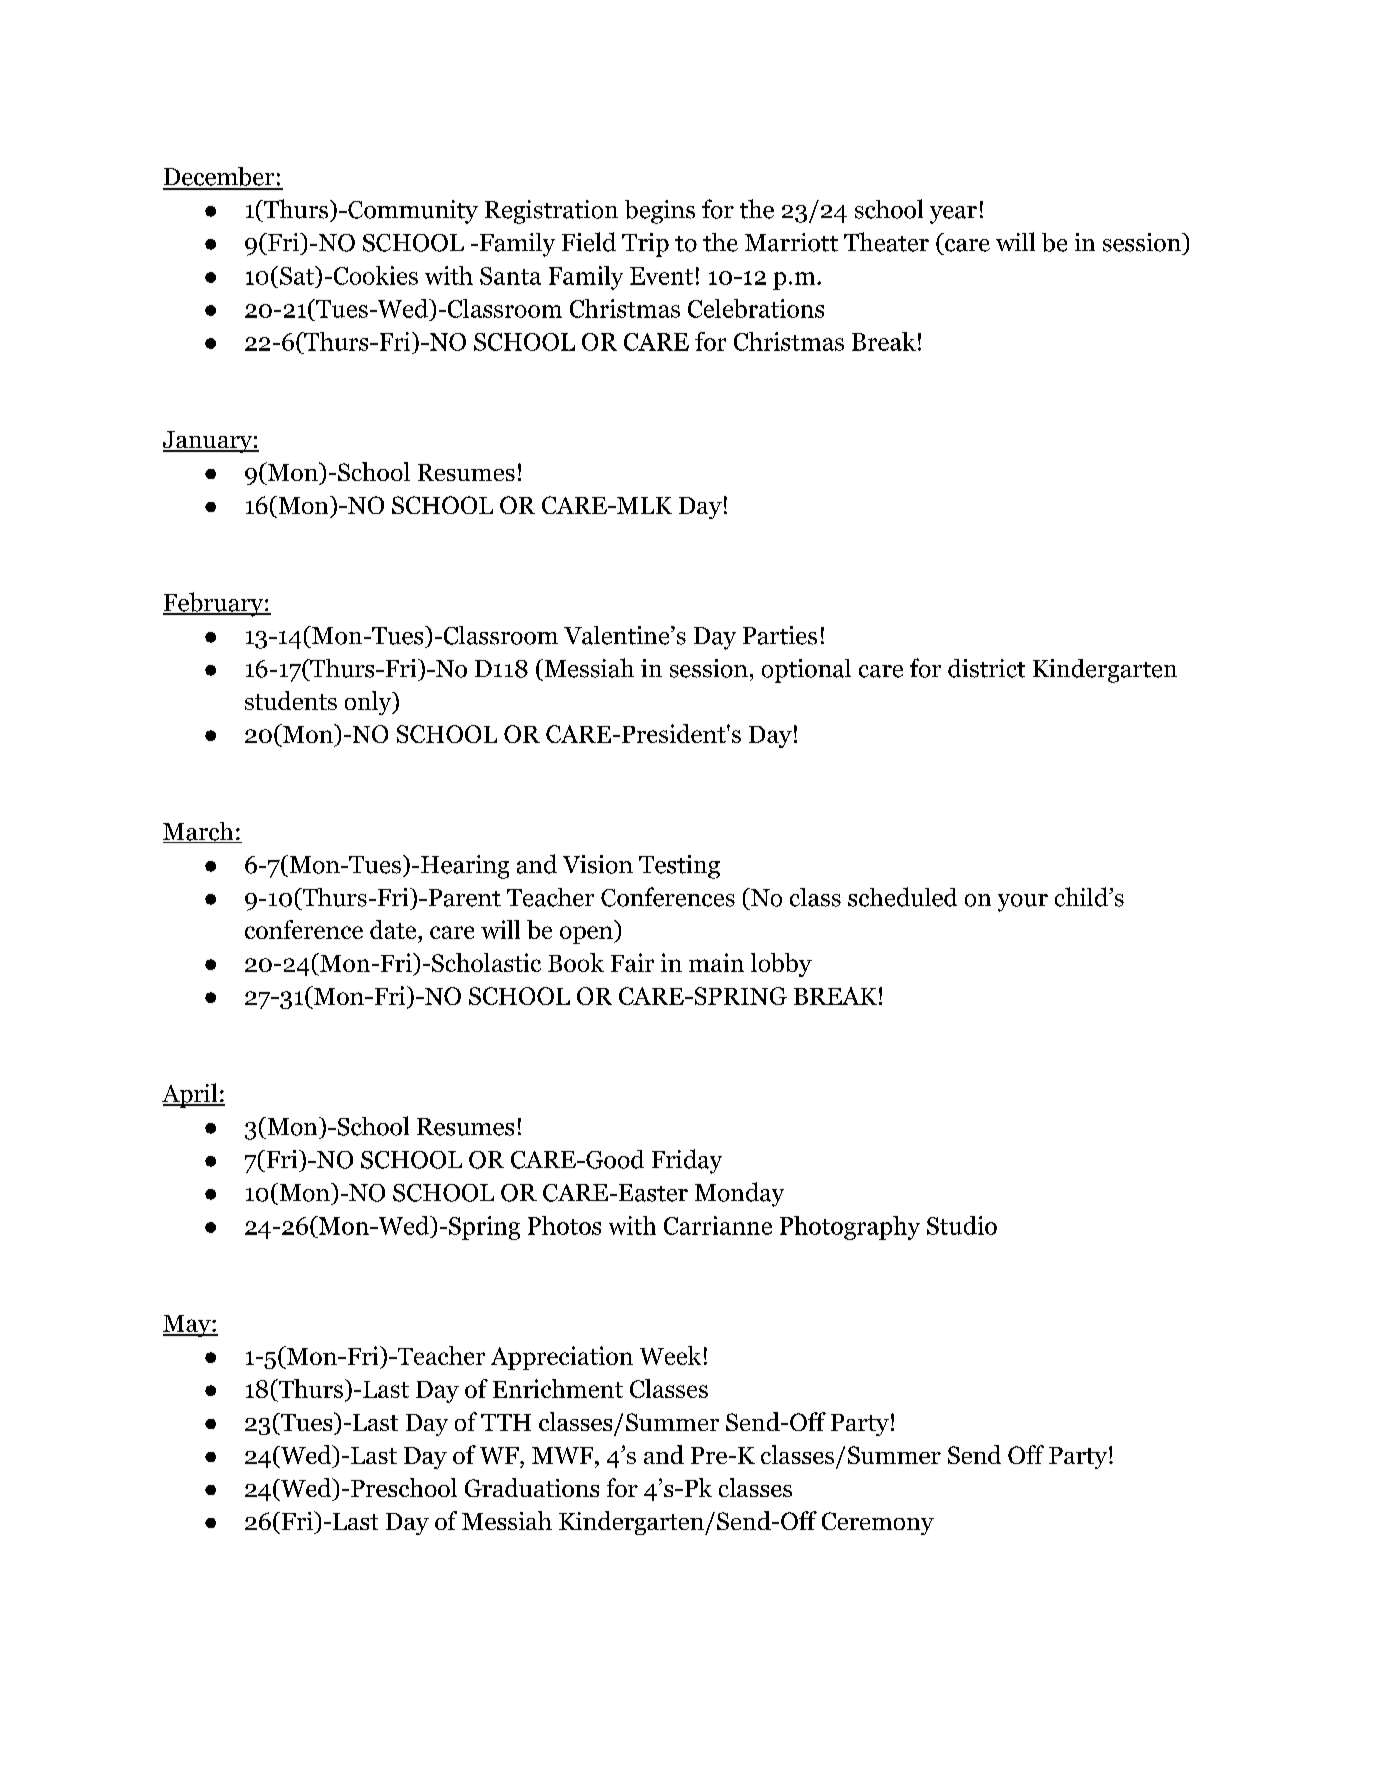 The image size is (1382, 1788). I want to click on Photos, so click(564, 1225).
